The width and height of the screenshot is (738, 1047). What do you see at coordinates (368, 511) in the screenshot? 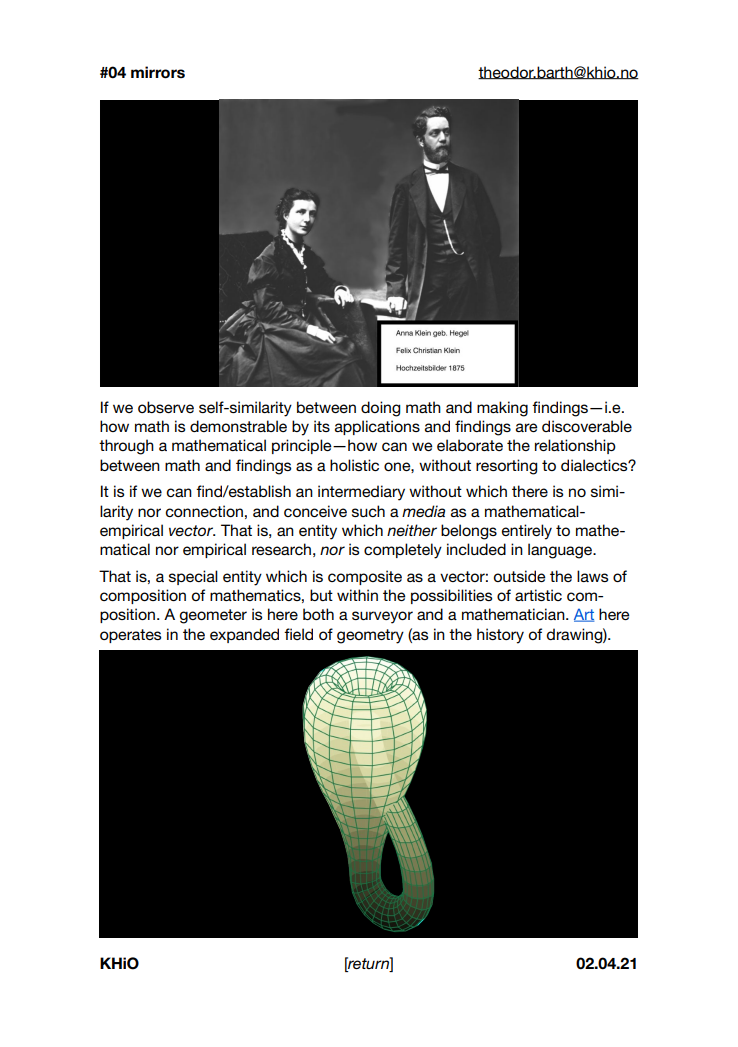
I see `such` at bounding box center [368, 511].
